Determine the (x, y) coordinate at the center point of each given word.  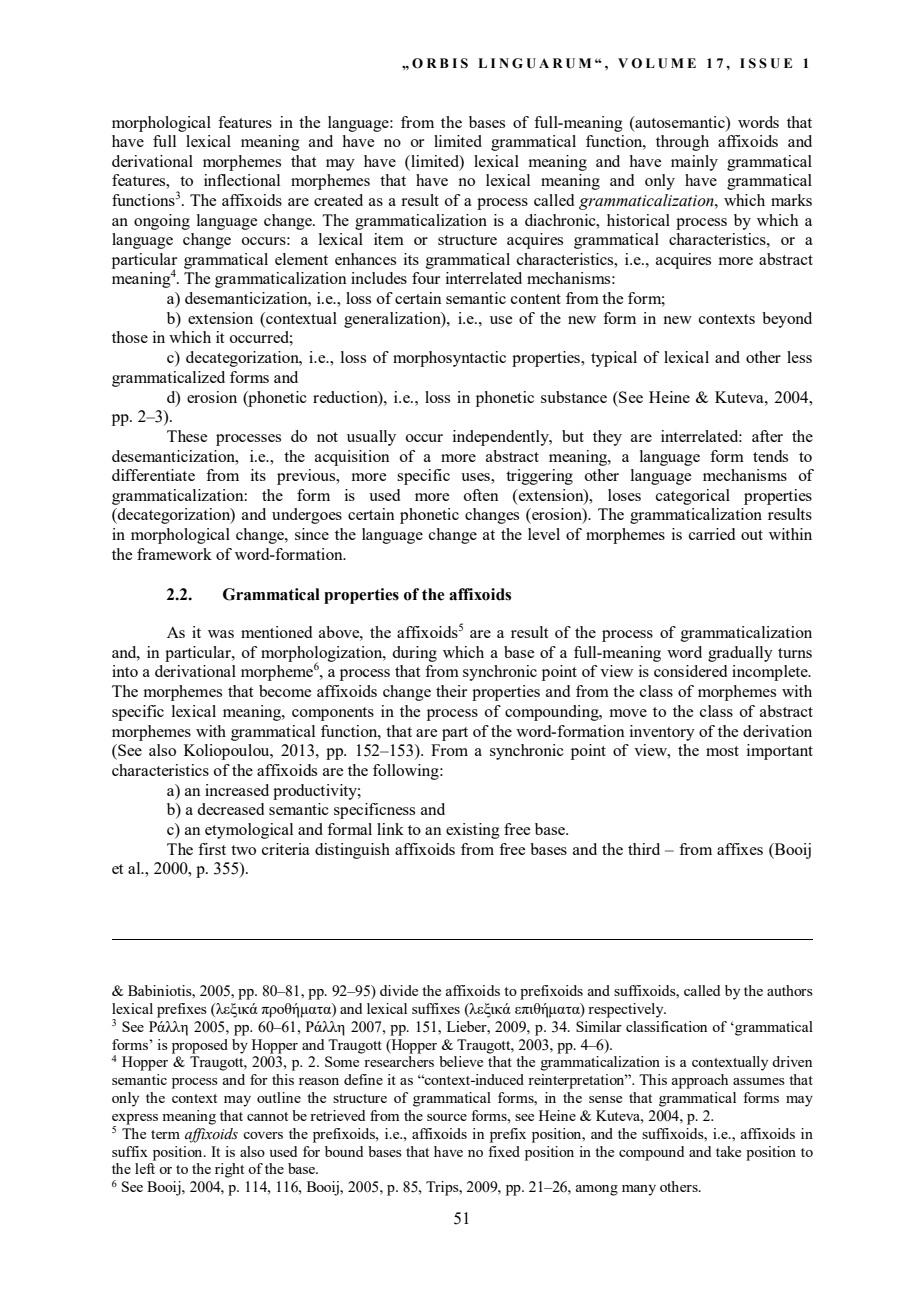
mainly (694, 163)
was (221, 634)
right (229, 1170)
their (451, 691)
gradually (740, 654)
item (389, 239)
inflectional (242, 180)
